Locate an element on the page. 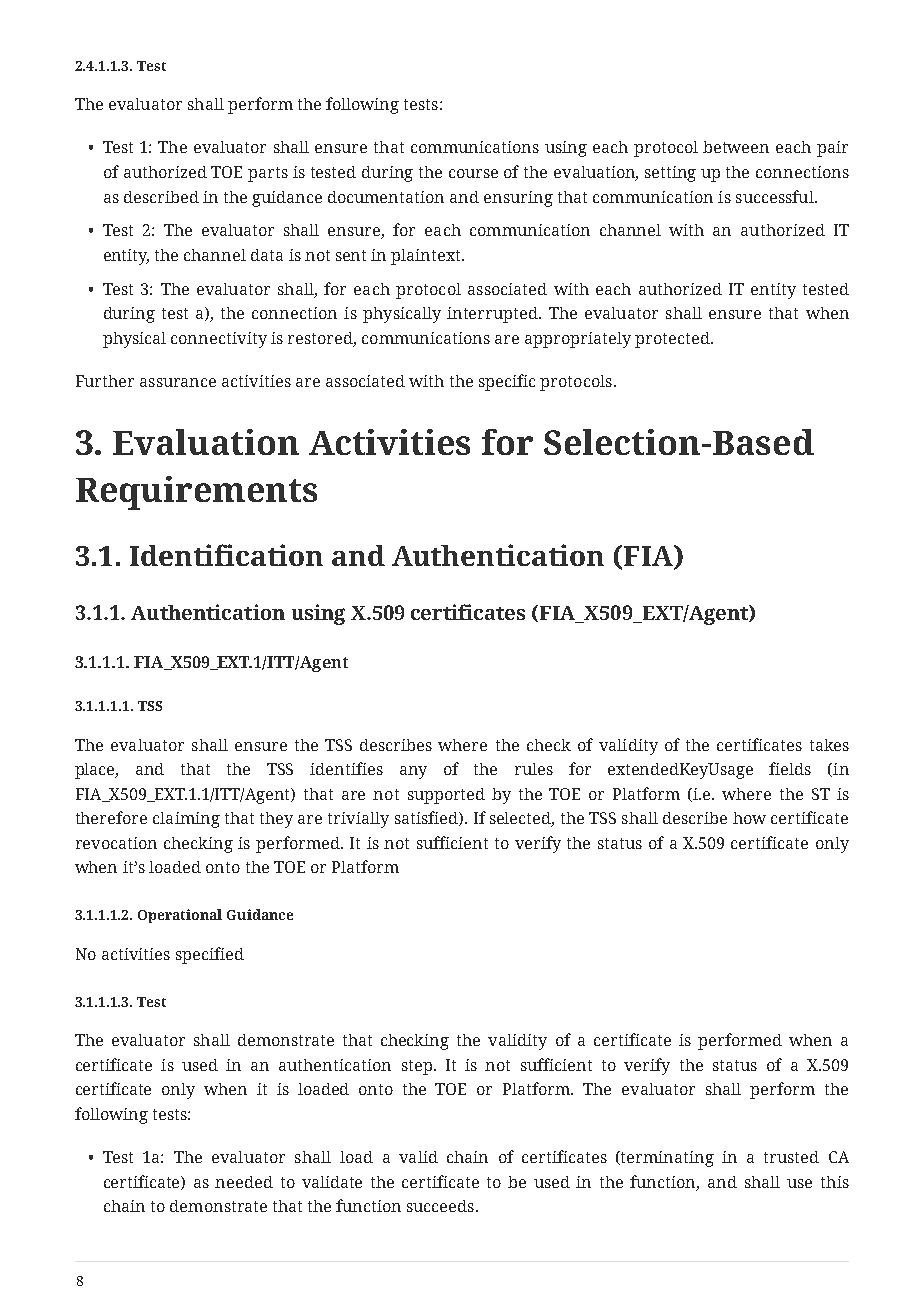 Image resolution: width=924 pixels, height=1308 pixels. protected is located at coordinates (673, 340).
